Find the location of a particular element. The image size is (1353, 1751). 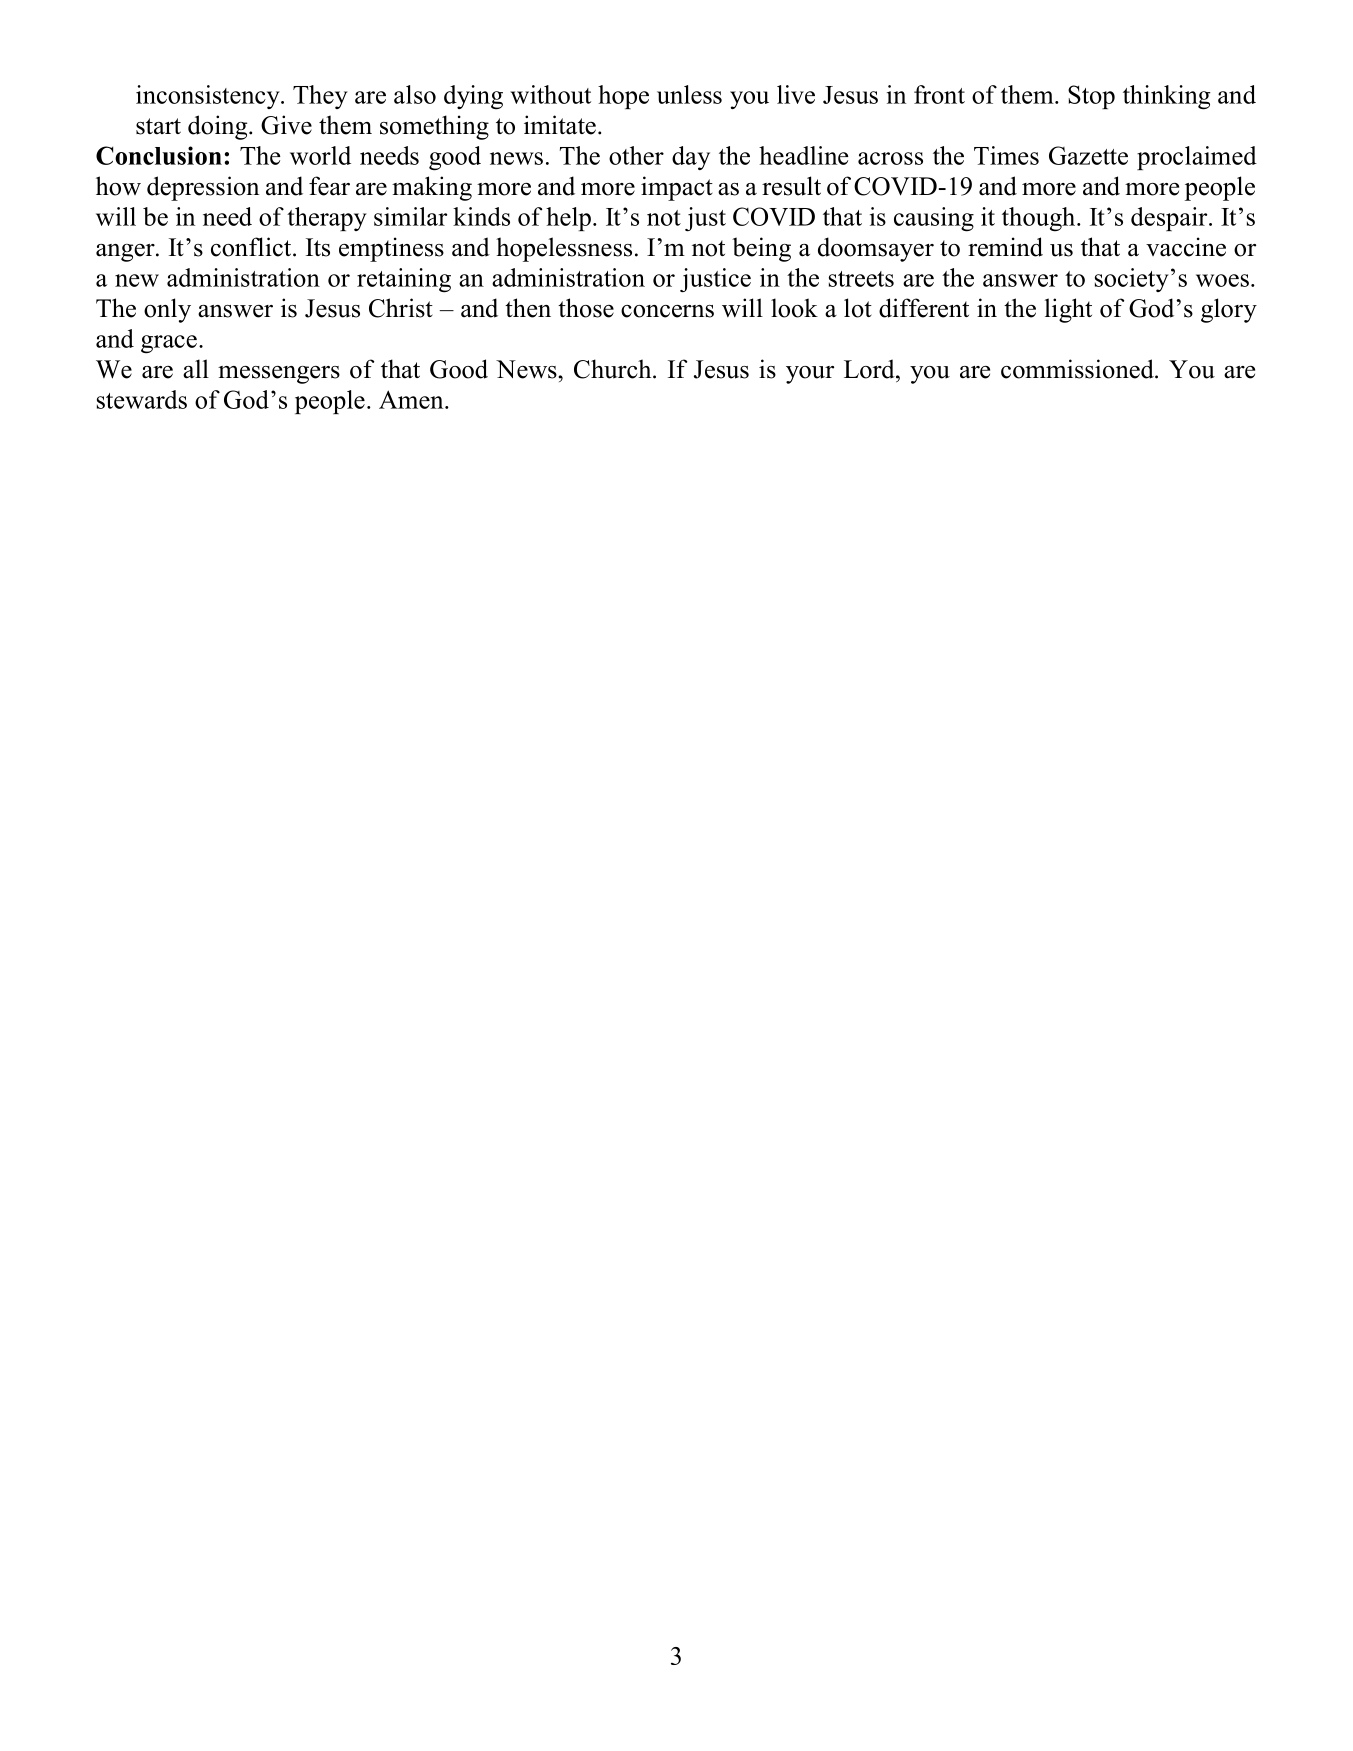

remind is located at coordinates (1005, 247).
